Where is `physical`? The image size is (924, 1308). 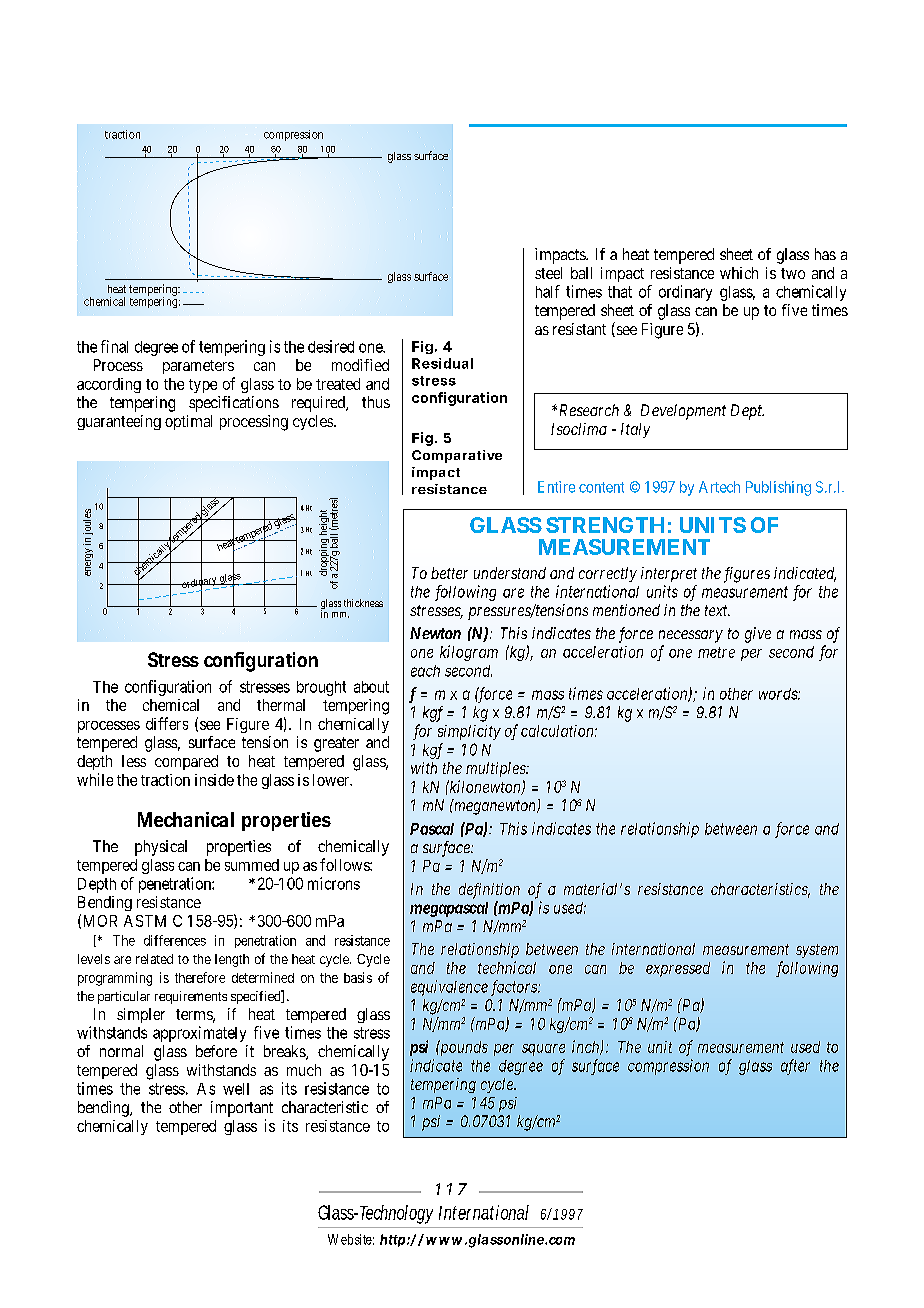 physical is located at coordinates (161, 848).
